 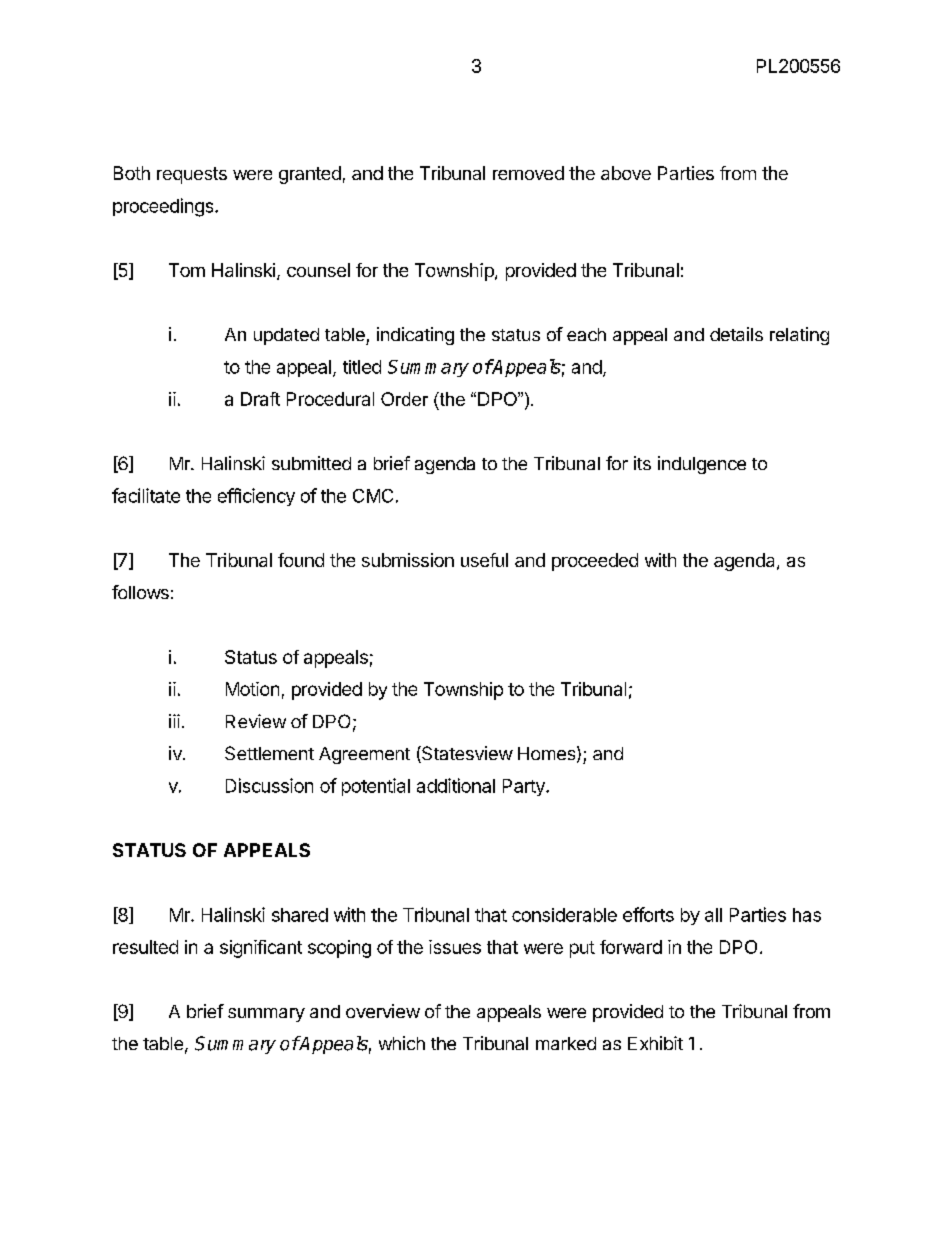 I want to click on which, so click(x=402, y=1043).
